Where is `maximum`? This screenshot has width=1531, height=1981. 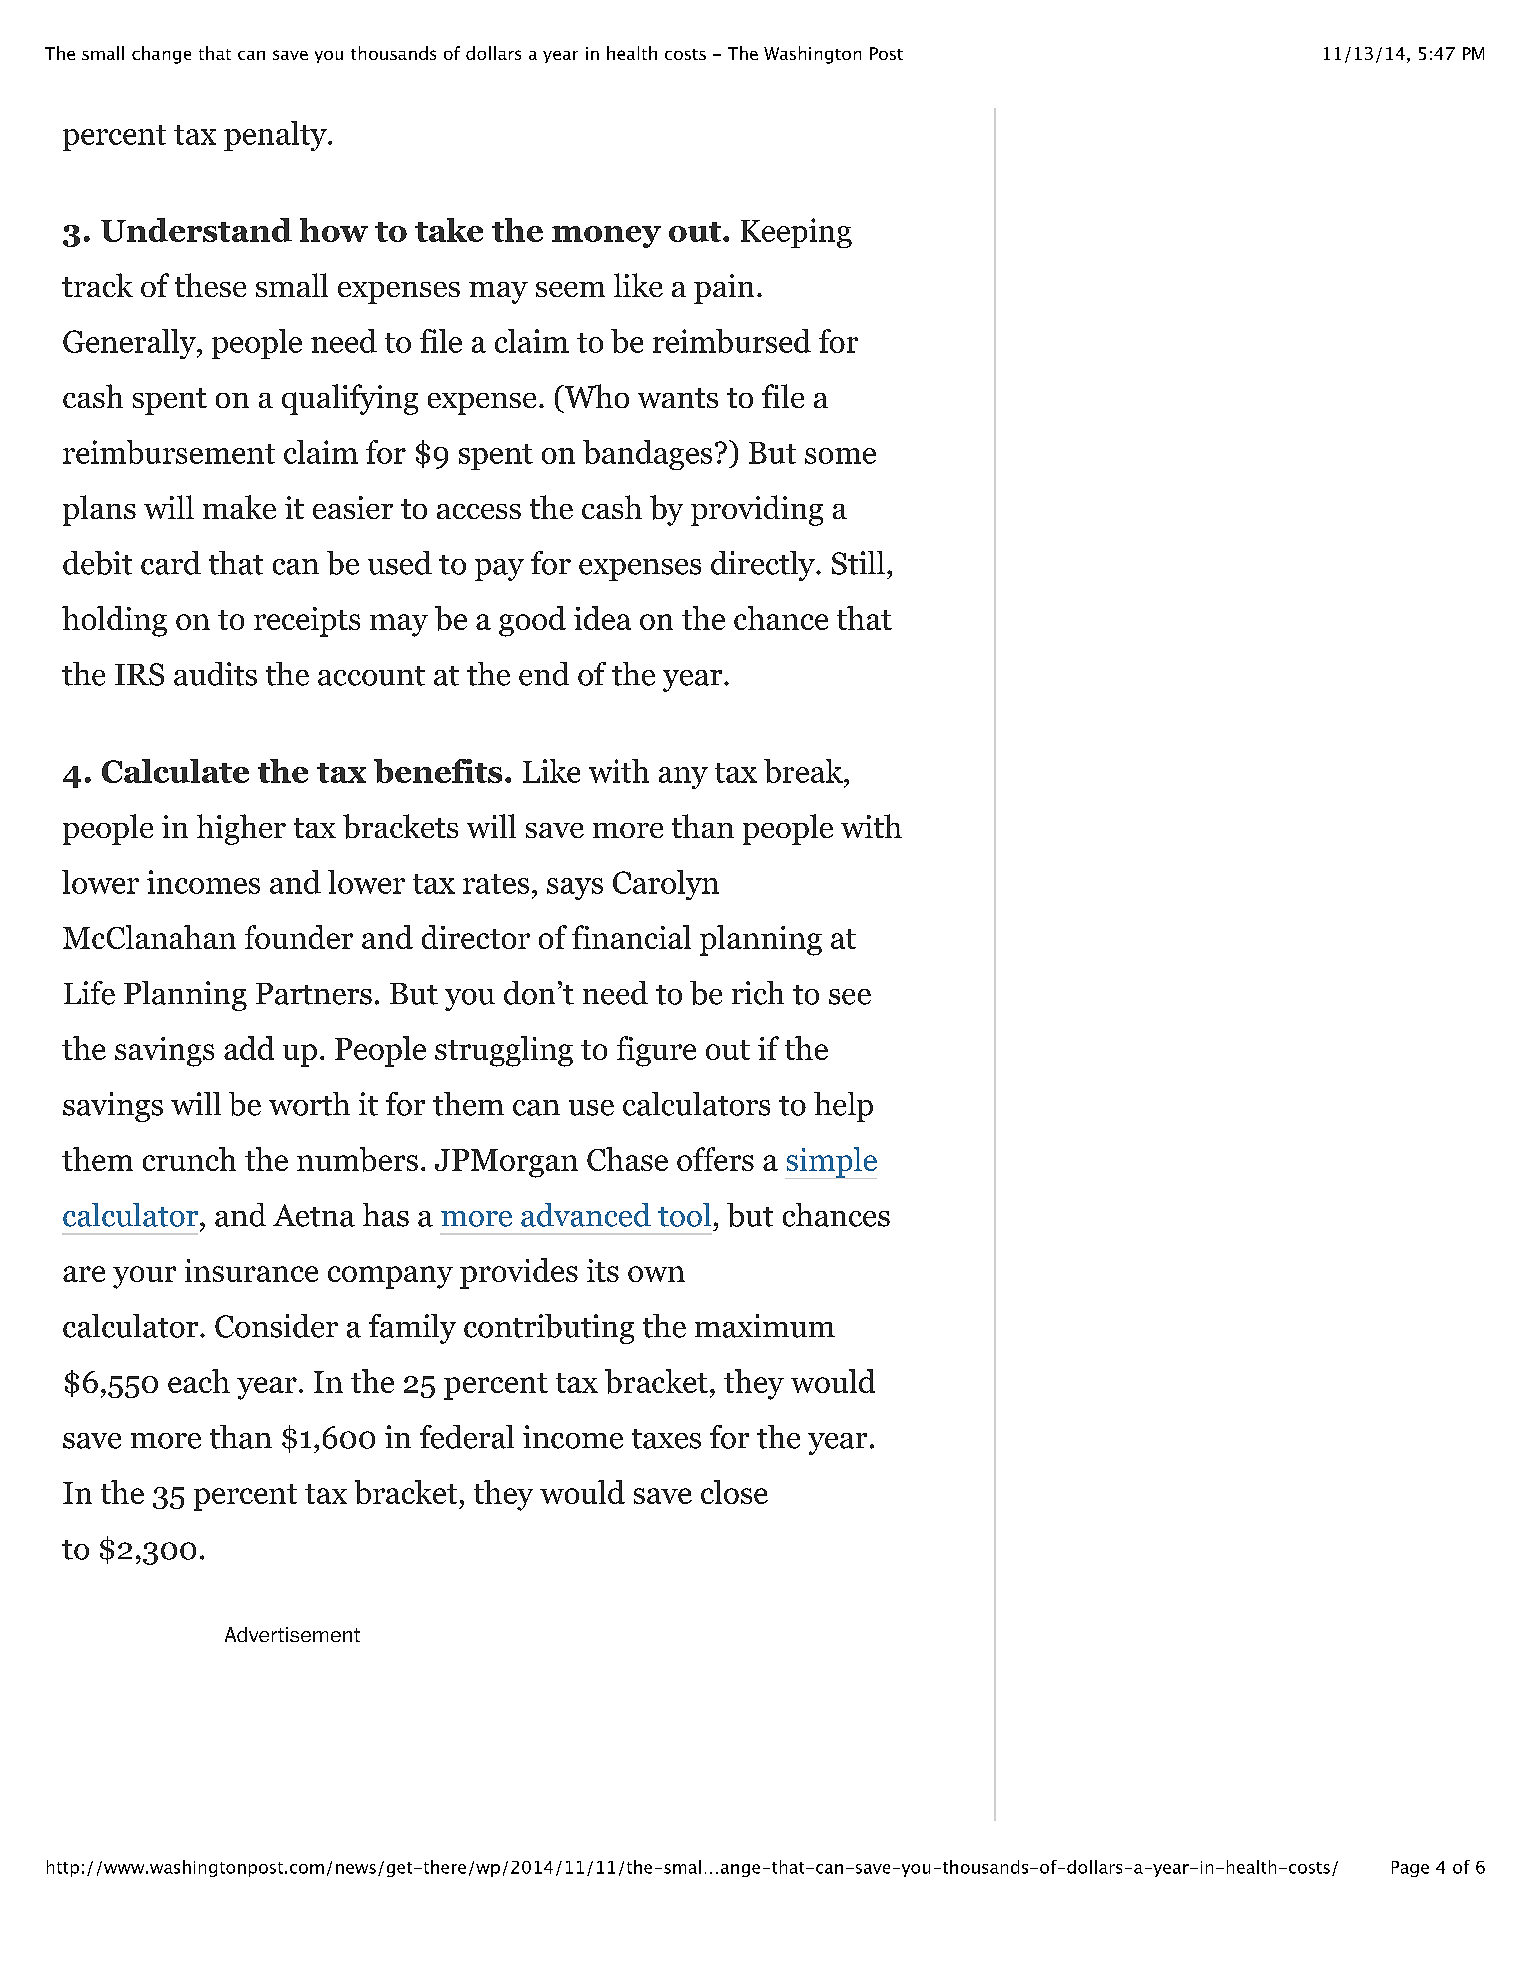 maximum is located at coordinates (765, 1326).
